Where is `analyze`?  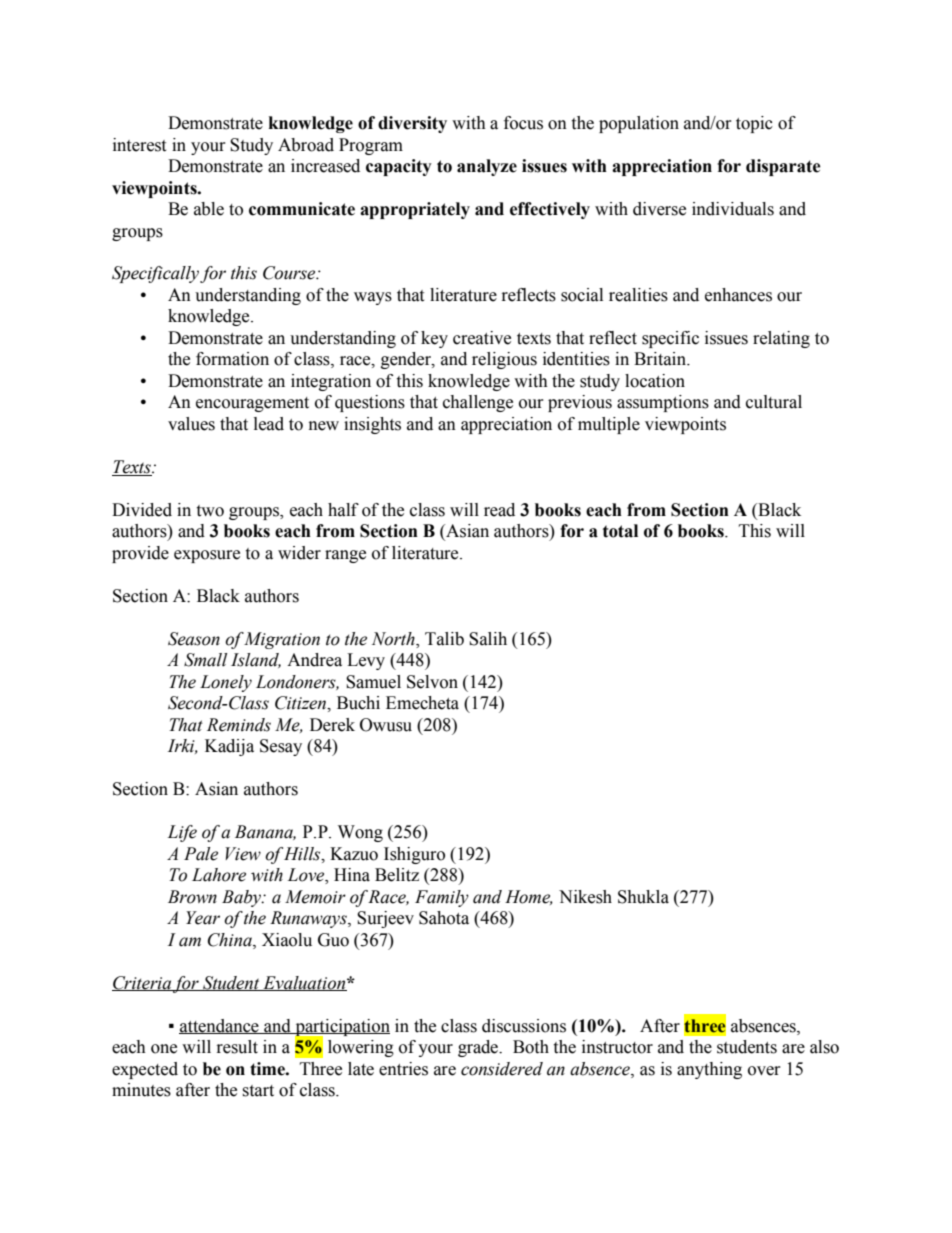 analyze is located at coordinates (487, 167).
